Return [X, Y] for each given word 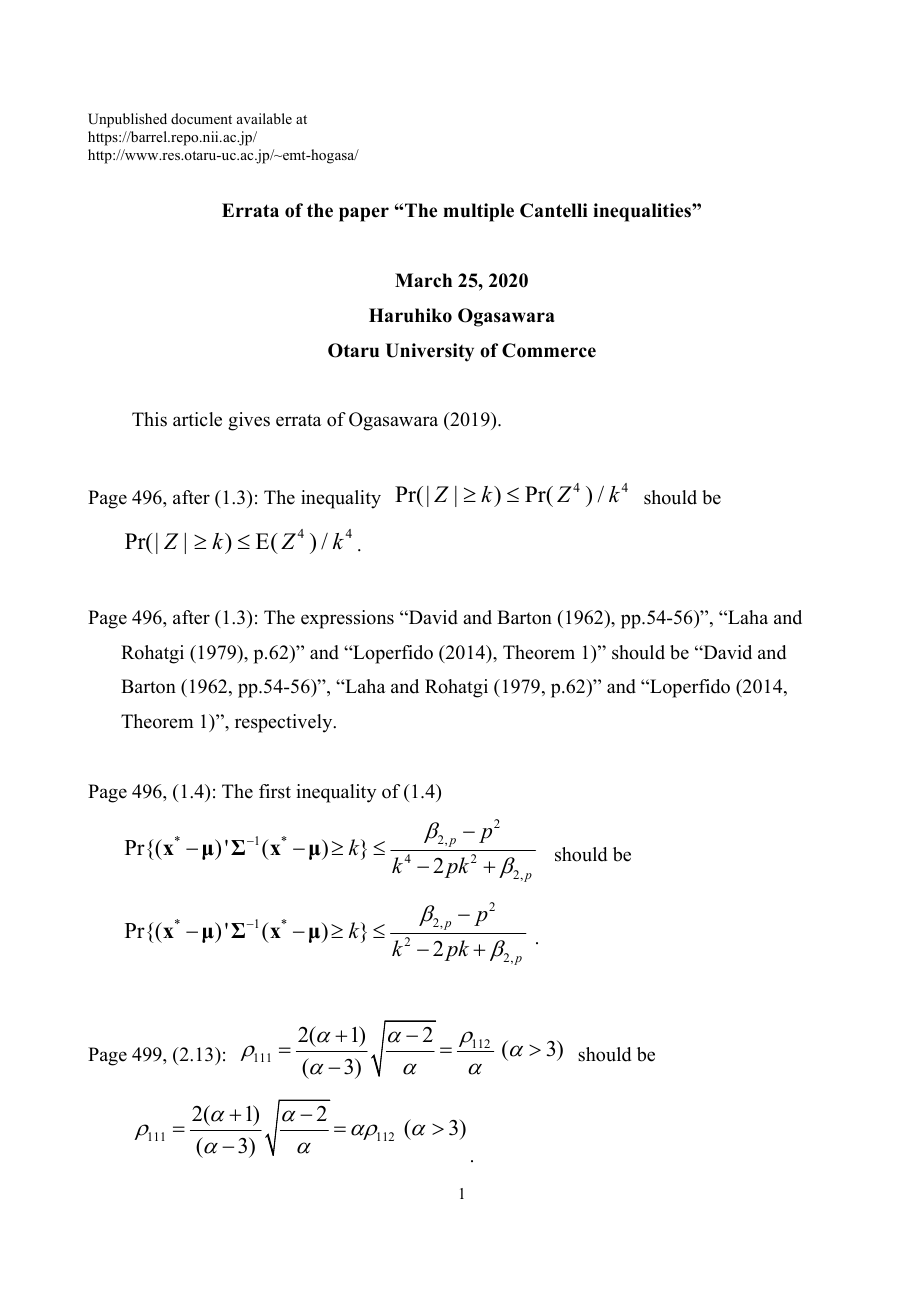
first [275, 791]
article [197, 419]
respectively [285, 723]
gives [249, 421]
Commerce [549, 350]
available [264, 118]
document [201, 118]
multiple [478, 212]
